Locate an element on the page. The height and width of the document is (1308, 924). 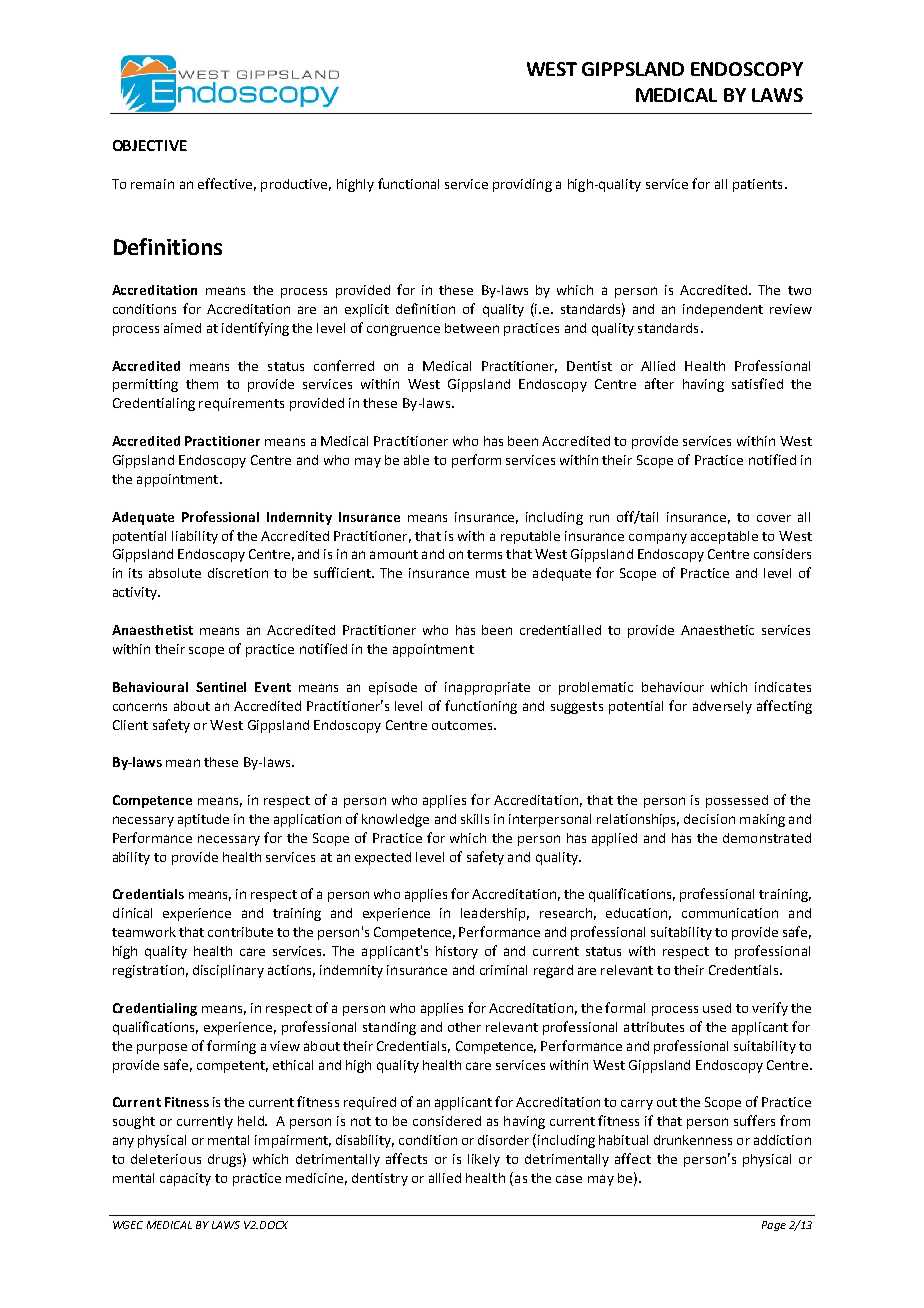
satisfied is located at coordinates (757, 383).
